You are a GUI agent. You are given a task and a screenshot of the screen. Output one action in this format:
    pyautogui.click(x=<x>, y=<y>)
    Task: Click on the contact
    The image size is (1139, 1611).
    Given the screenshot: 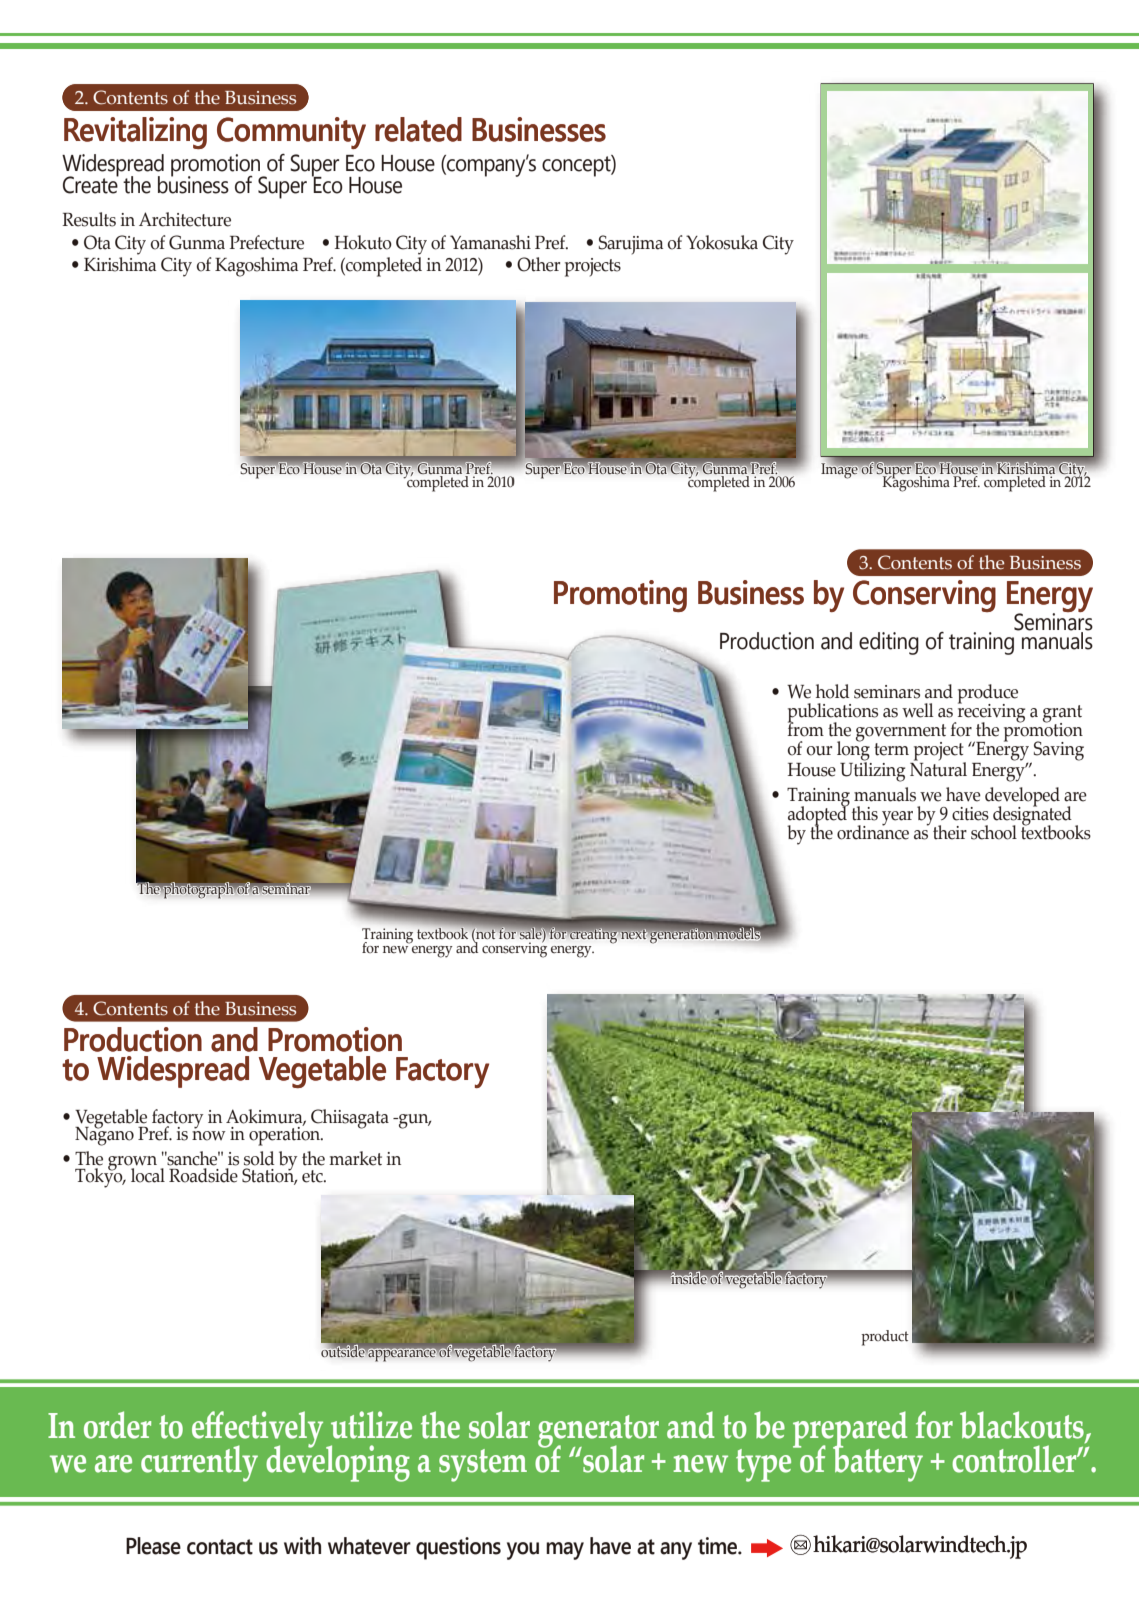 What is the action you would take?
    pyautogui.click(x=220, y=1547)
